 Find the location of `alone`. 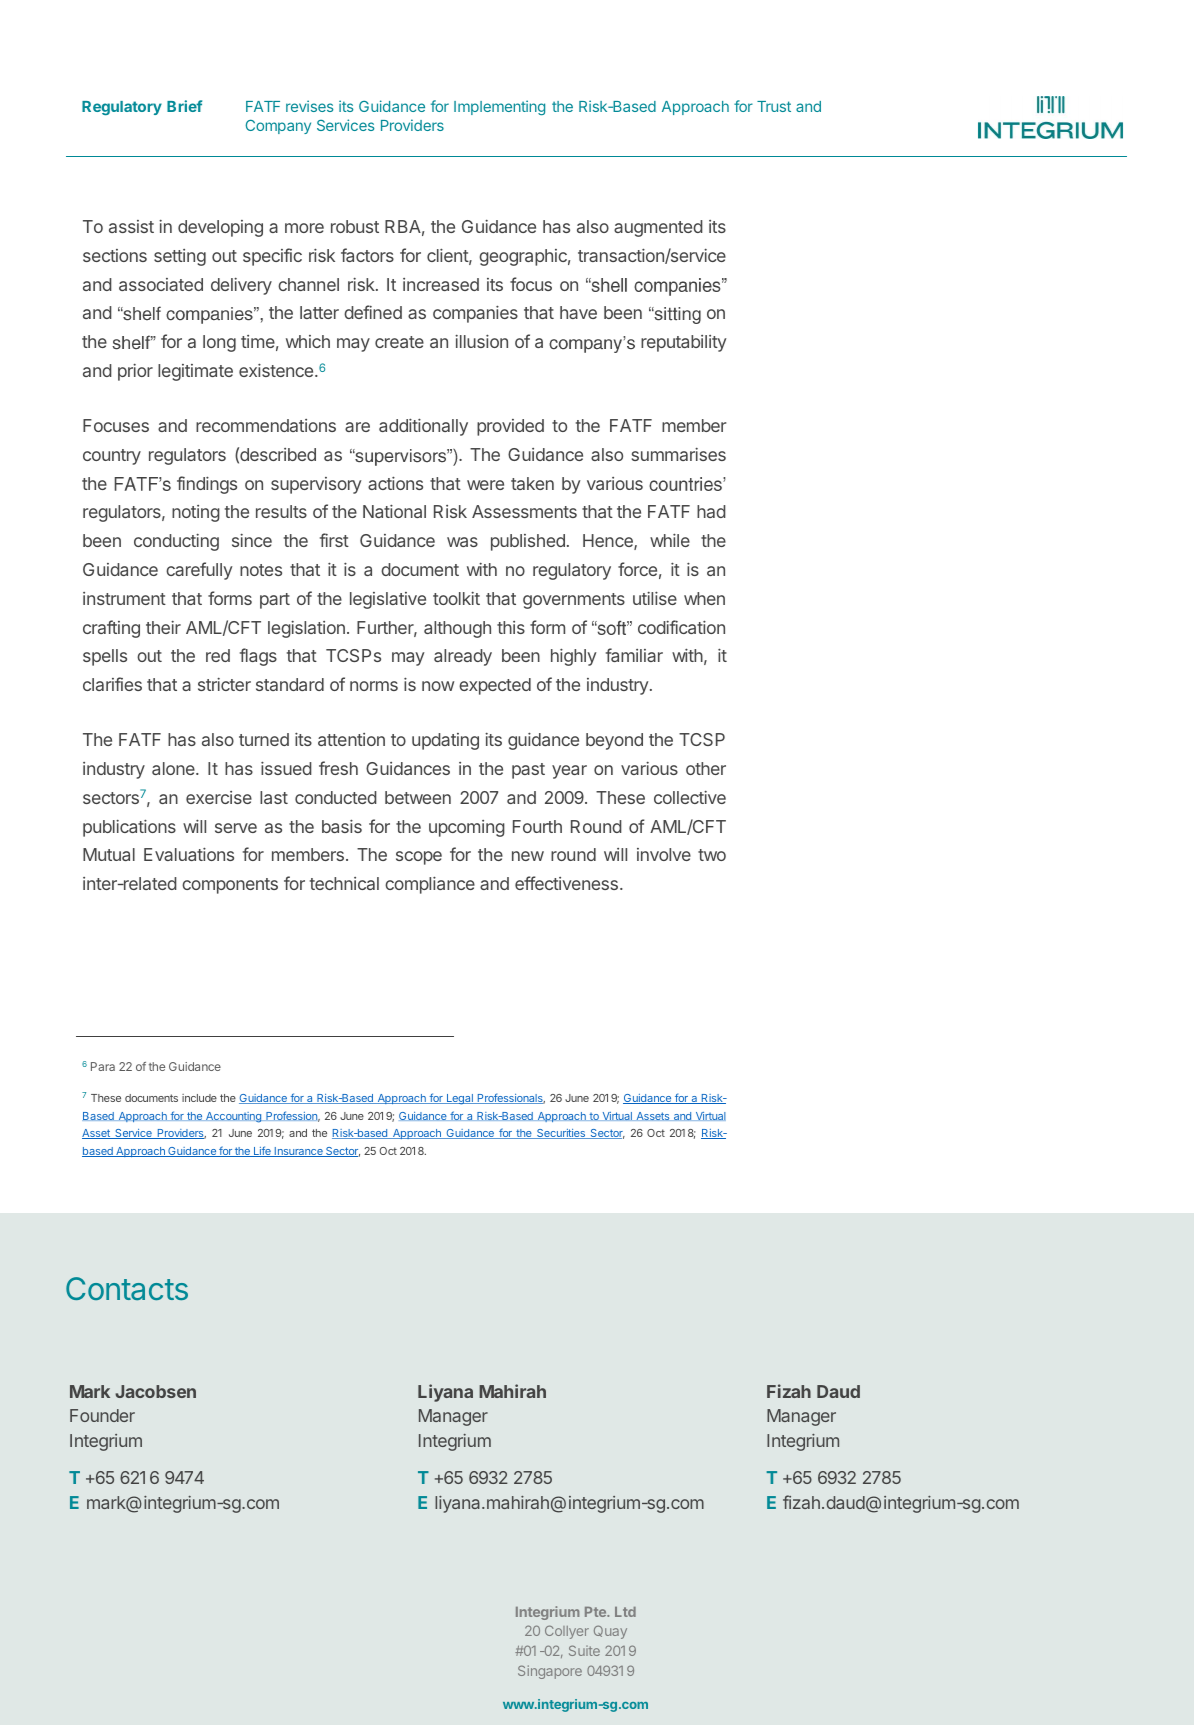

alone is located at coordinates (174, 768).
